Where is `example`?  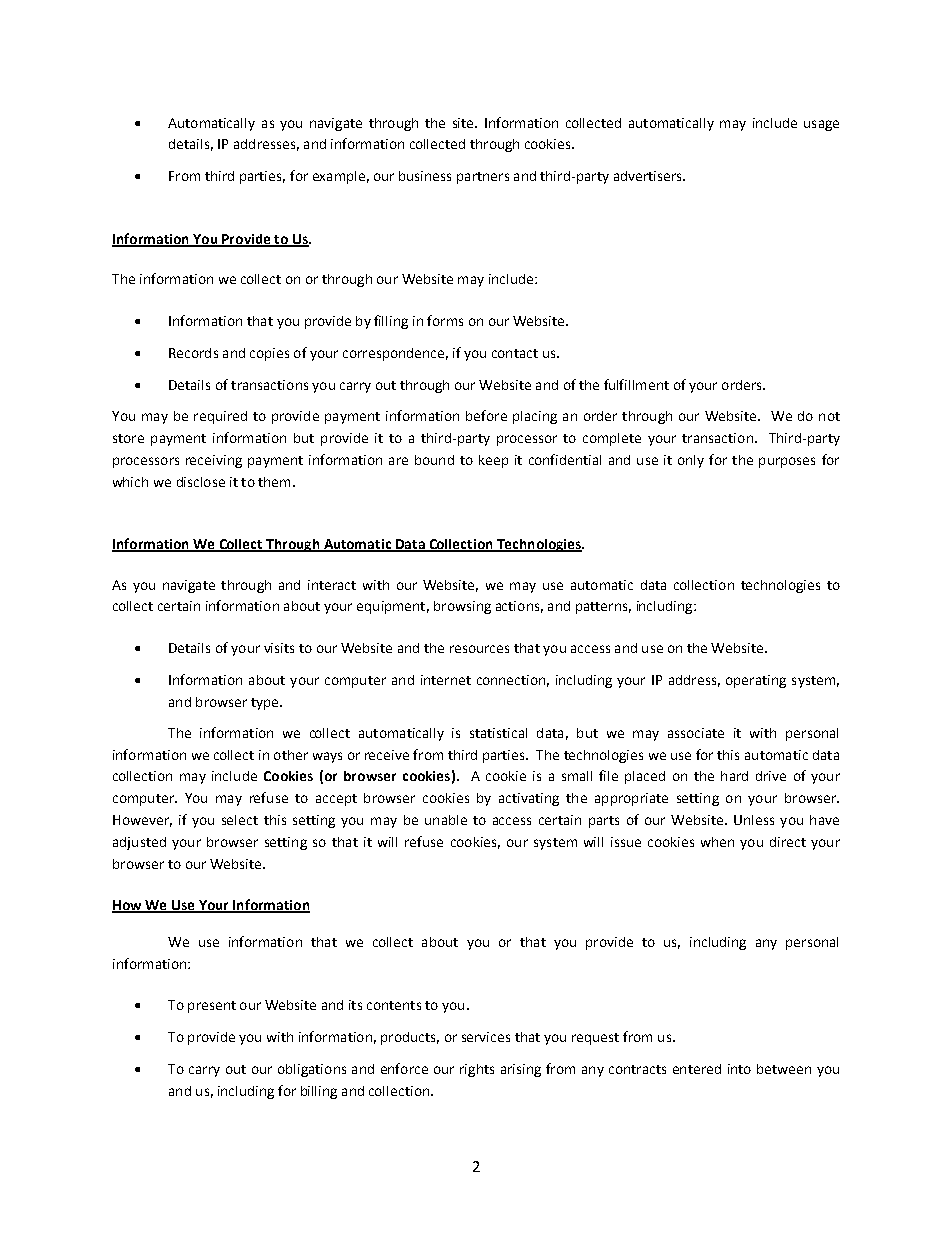 example is located at coordinates (339, 177).
